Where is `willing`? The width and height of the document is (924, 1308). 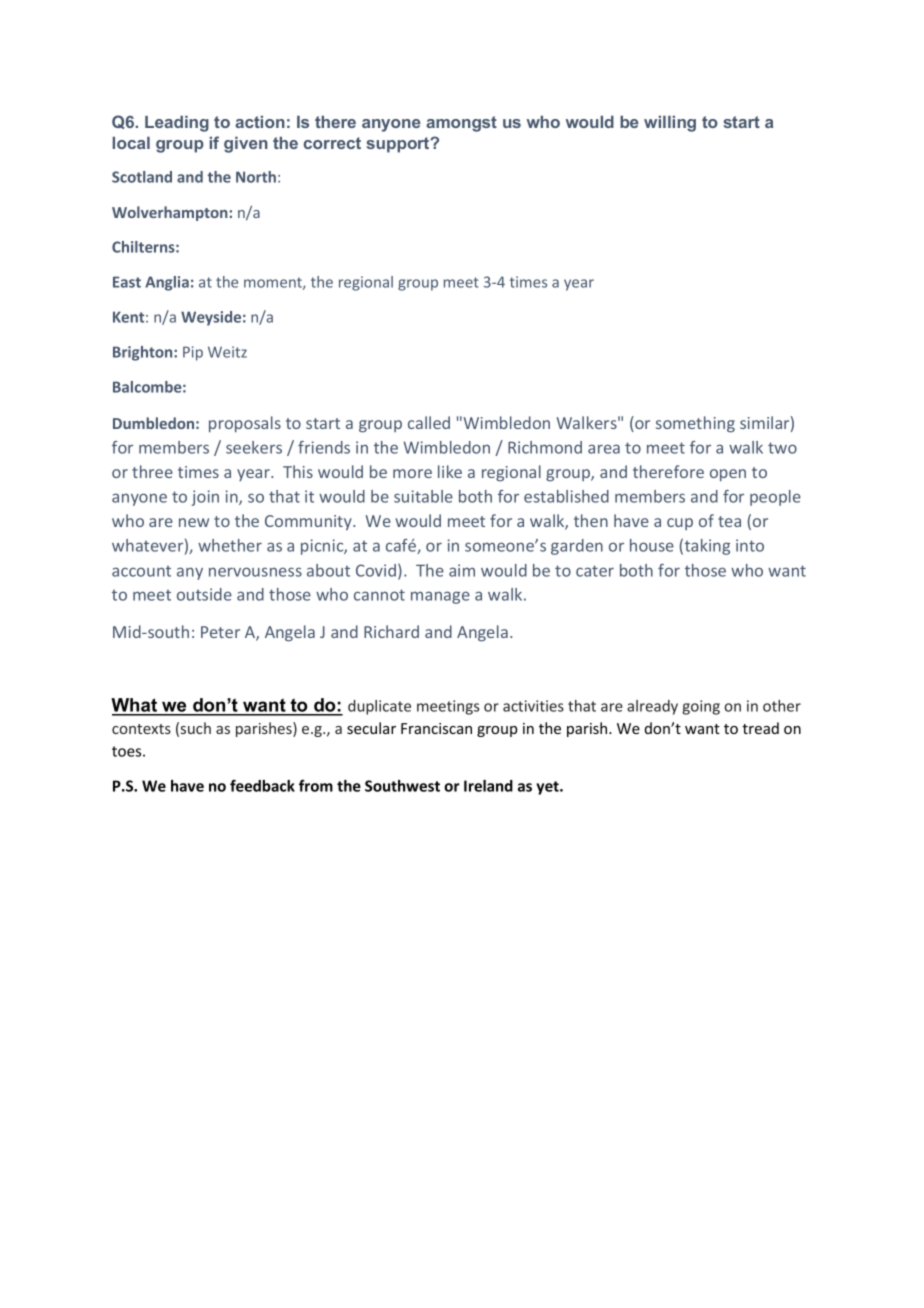 willing is located at coordinates (670, 124).
